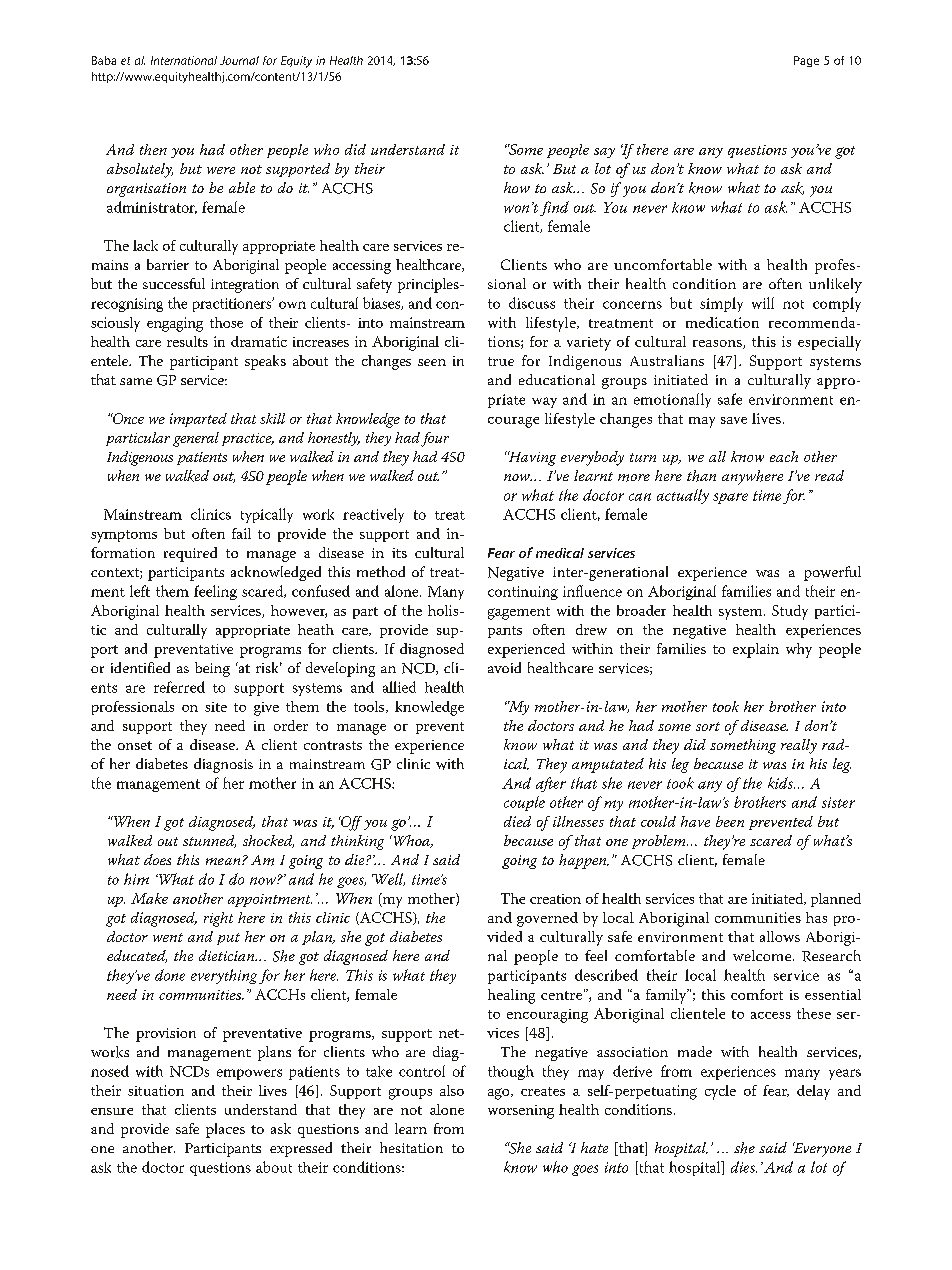 This image has height=1270, width=952. Describe the element at coordinates (212, 669) in the image. I see `being` at that location.
